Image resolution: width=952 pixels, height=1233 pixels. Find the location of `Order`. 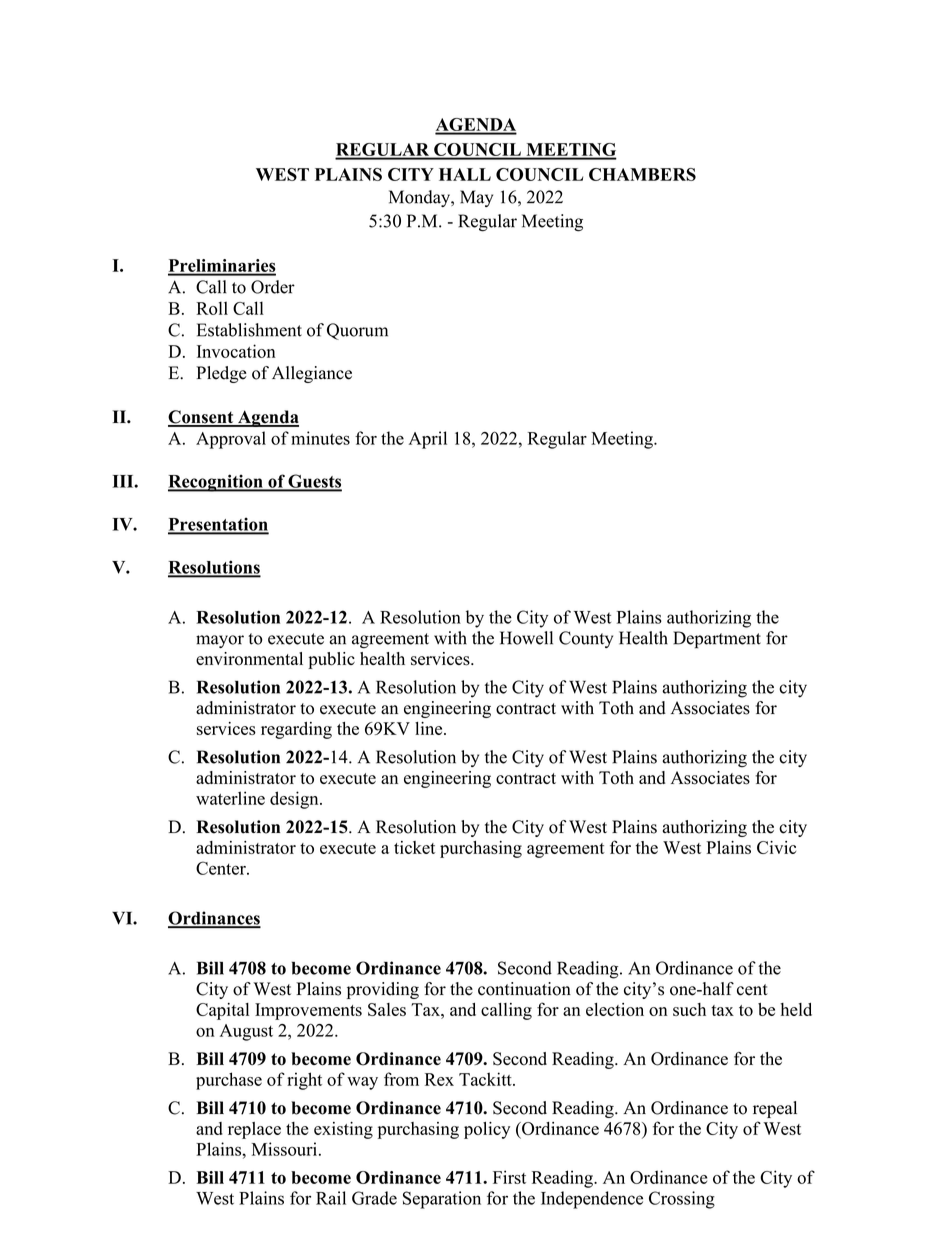

Order is located at coordinates (273, 287).
